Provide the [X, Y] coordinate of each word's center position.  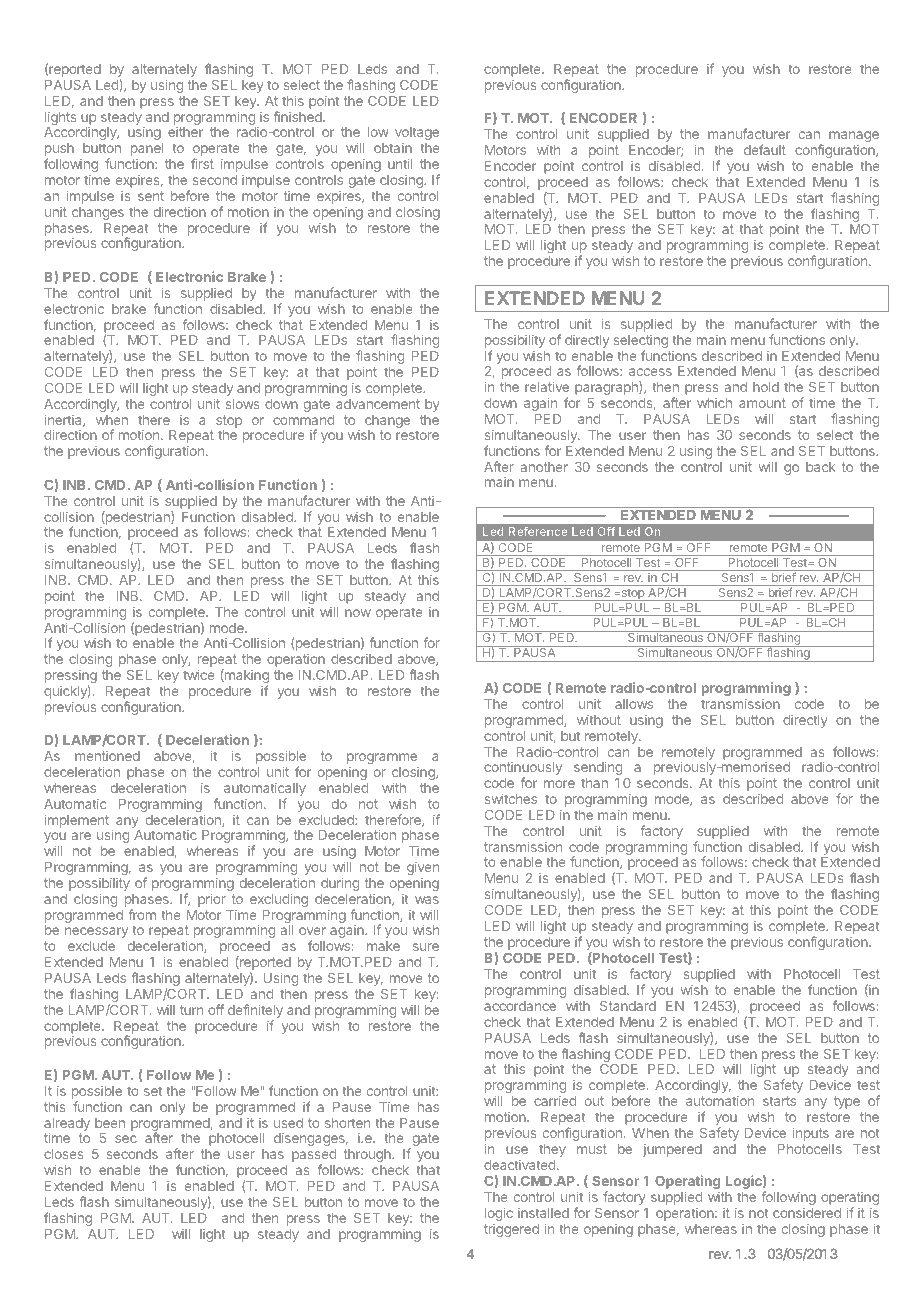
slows [242, 404]
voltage [417, 135]
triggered [511, 1230]
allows [634, 704]
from [142, 914]
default [765, 149]
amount [762, 403]
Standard [628, 1006]
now [358, 613]
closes [63, 1154]
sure [426, 947]
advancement [378, 404]
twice [198, 674]
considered [807, 1213]
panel [147, 149]
